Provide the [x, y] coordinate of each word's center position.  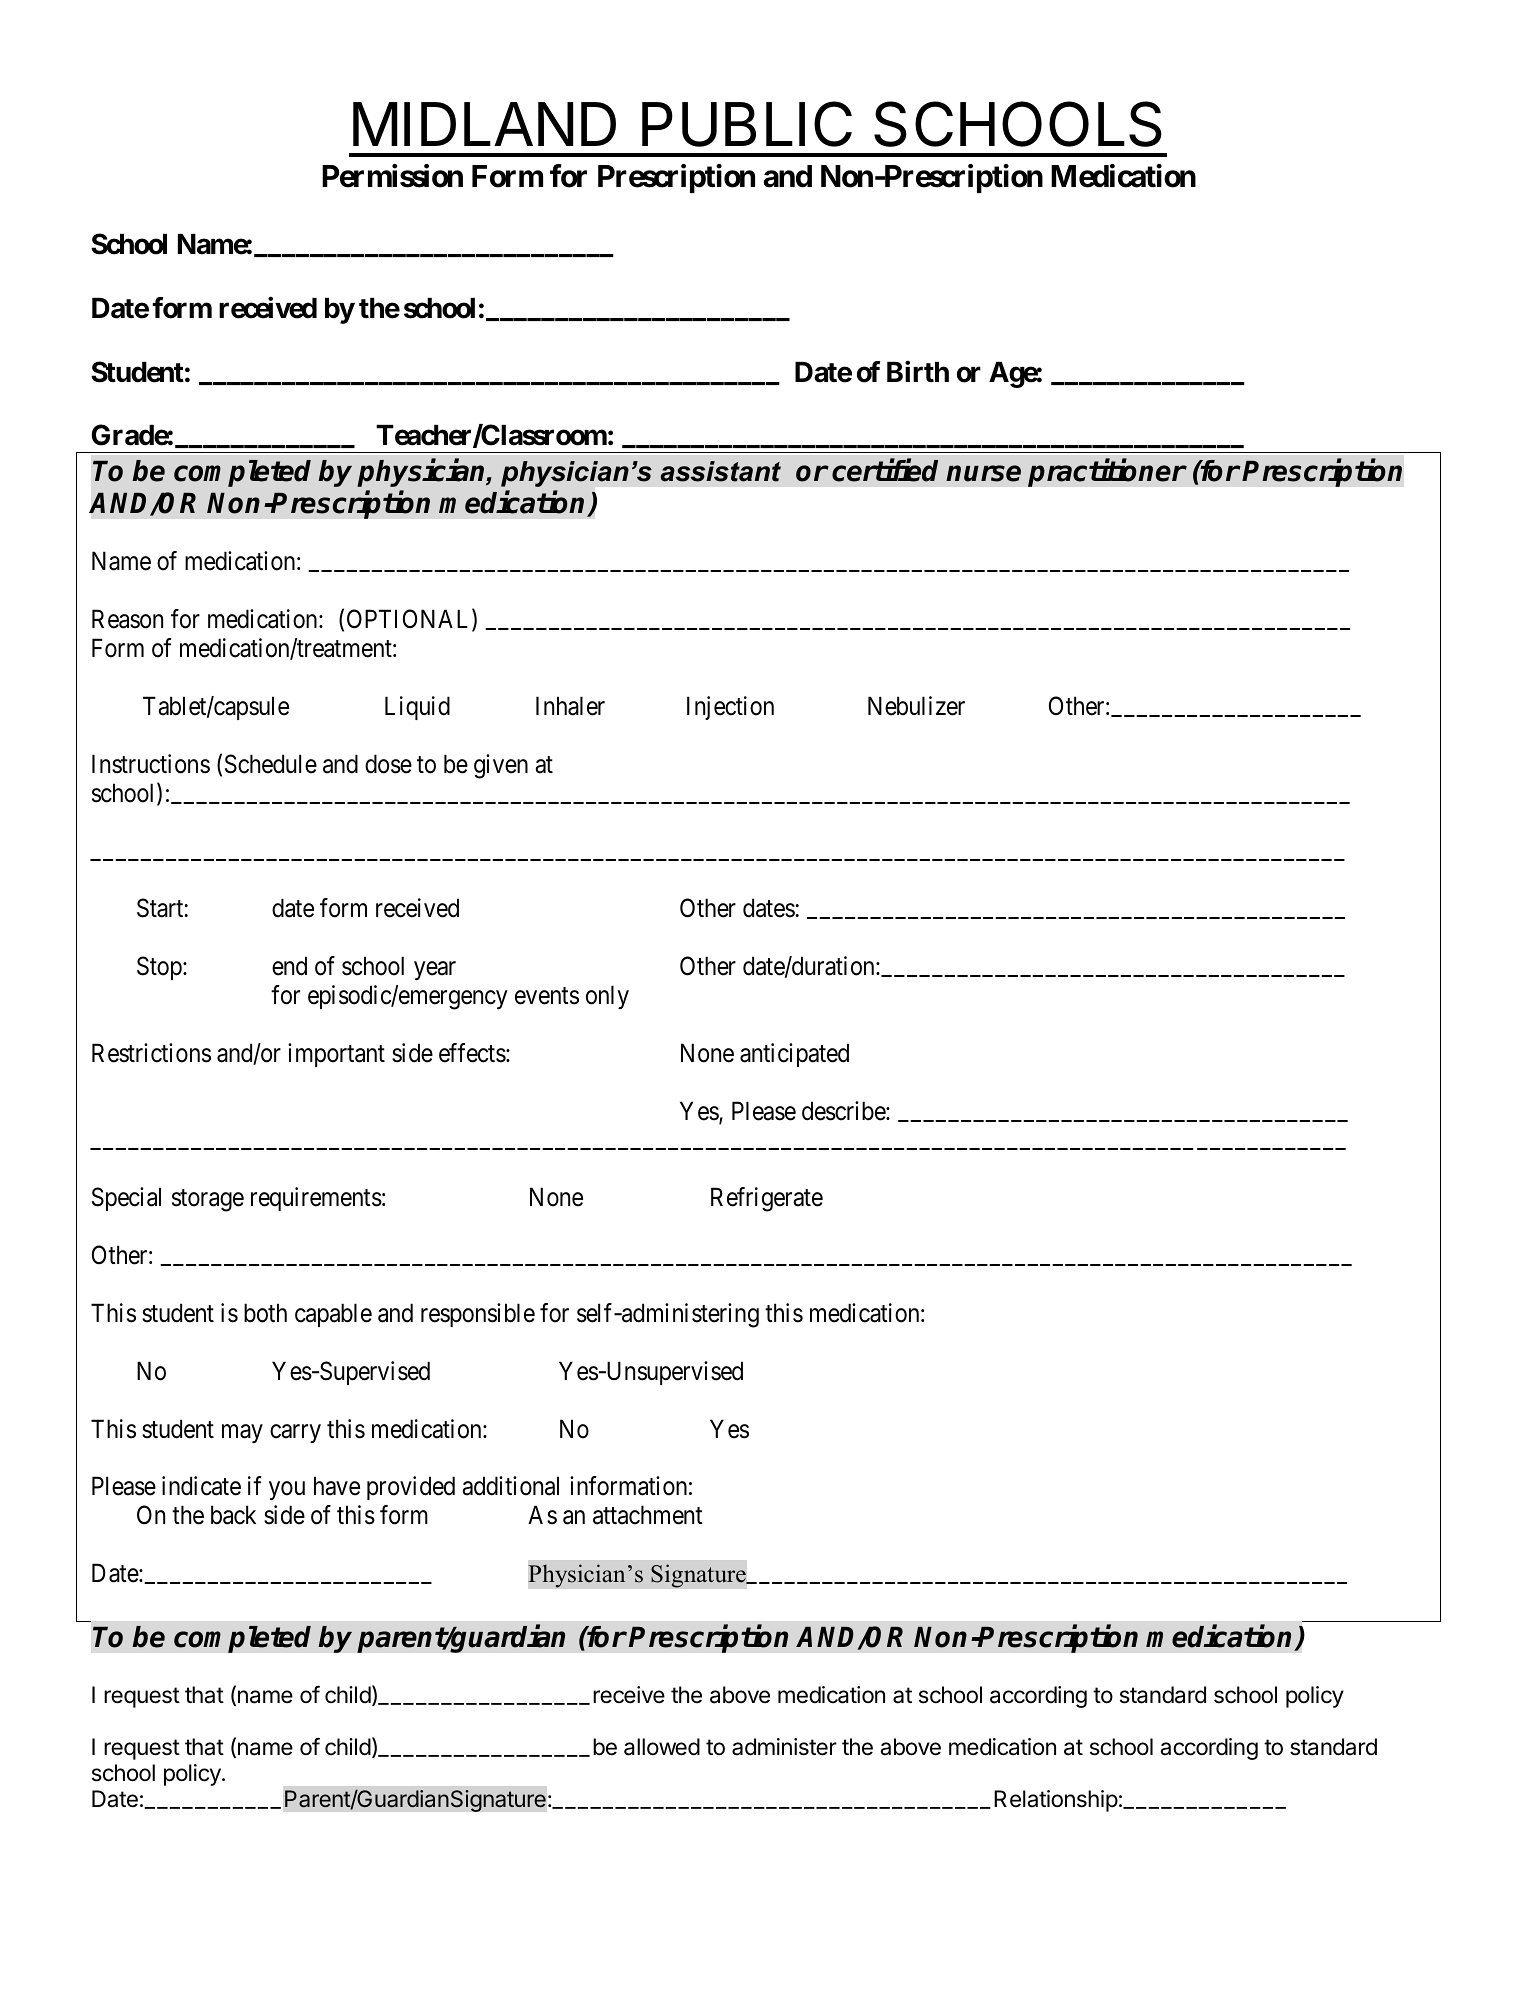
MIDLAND [484, 124]
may [242, 1433]
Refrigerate [767, 1199]
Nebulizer [916, 706]
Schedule [271, 764]
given [501, 766]
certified [885, 470]
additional [510, 1486]
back [233, 1515]
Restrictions [151, 1053]
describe [844, 1111]
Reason [127, 619]
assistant [721, 471]
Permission [392, 176]
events [547, 996]
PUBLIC [747, 124]
